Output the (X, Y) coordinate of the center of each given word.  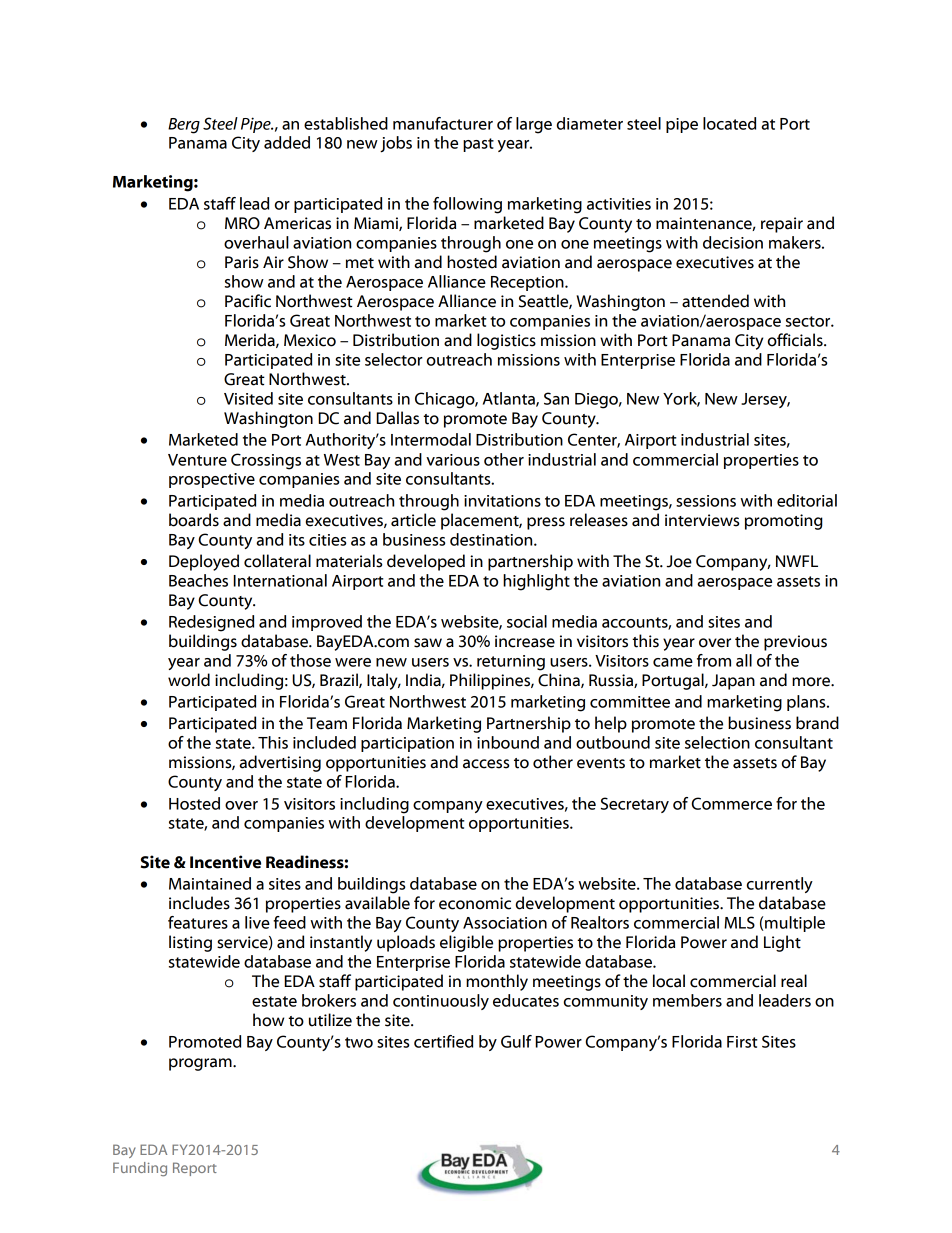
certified (443, 1041)
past (478, 145)
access (486, 764)
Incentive (225, 862)
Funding (140, 1169)
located (729, 123)
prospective (212, 480)
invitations (502, 501)
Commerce (731, 803)
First (742, 1042)
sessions (706, 501)
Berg (184, 126)
